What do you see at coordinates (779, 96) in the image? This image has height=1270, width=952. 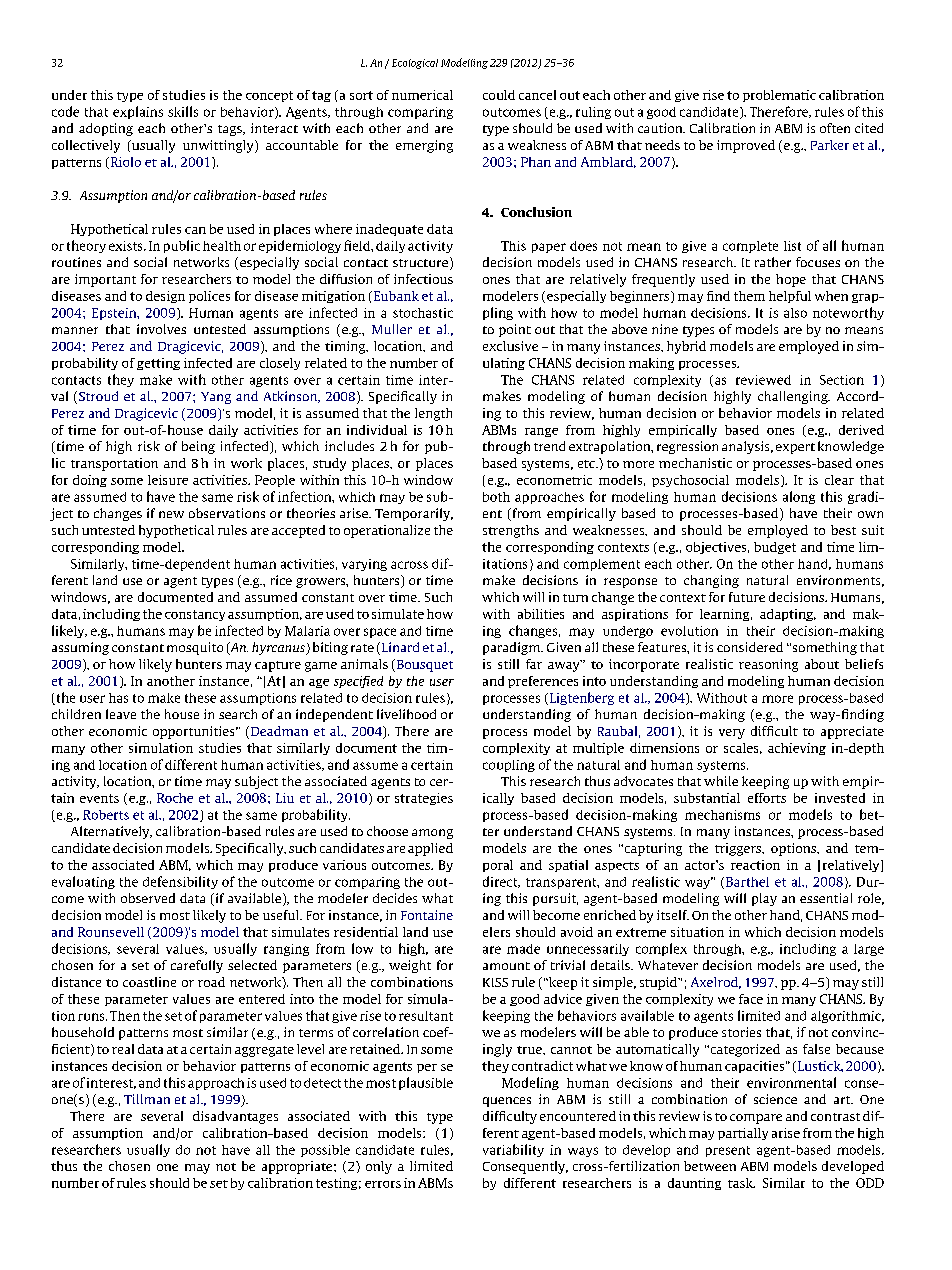 I see `problematic` at bounding box center [779, 96].
